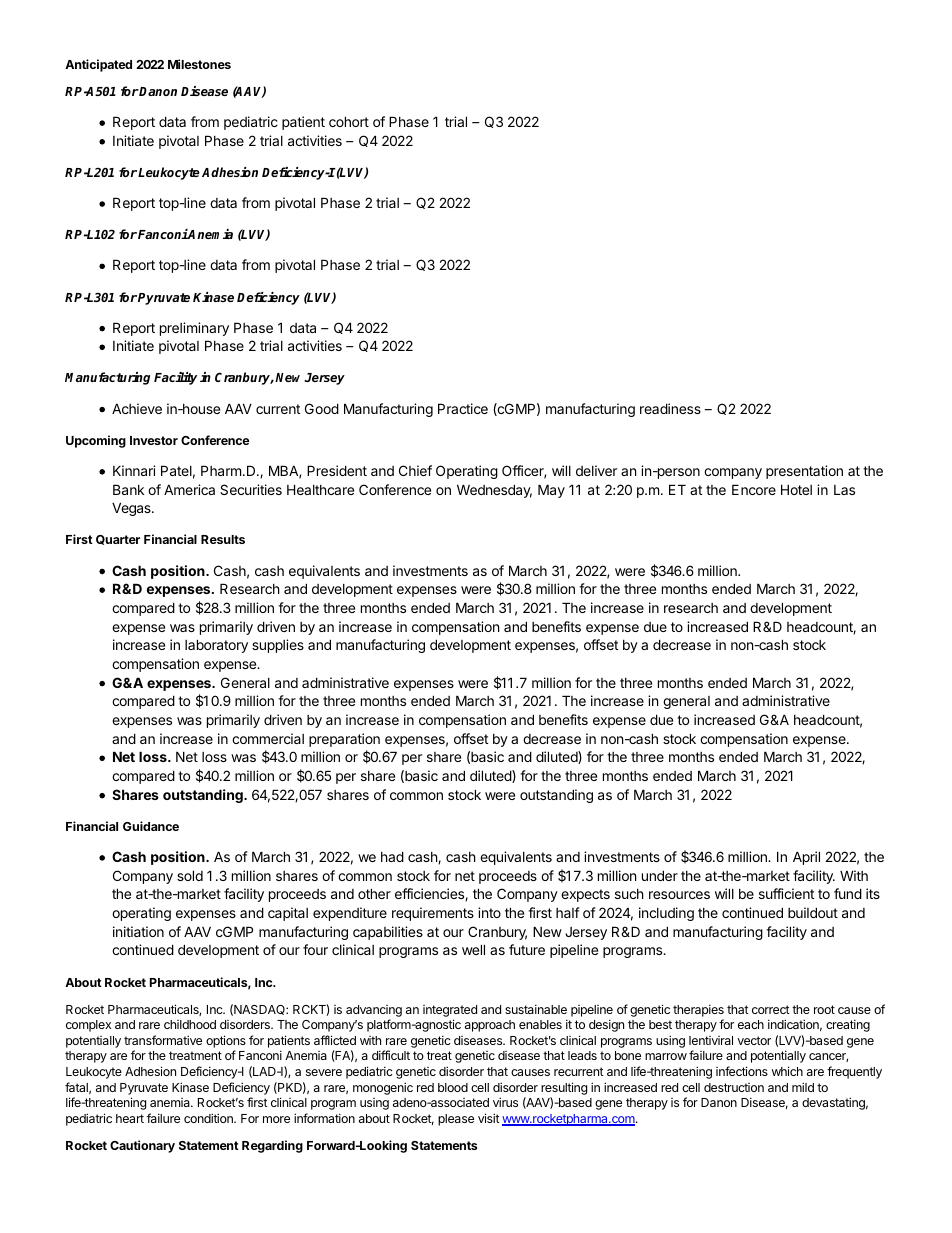 This screenshot has height=1233, width=952. I want to click on cohort, so click(349, 121).
